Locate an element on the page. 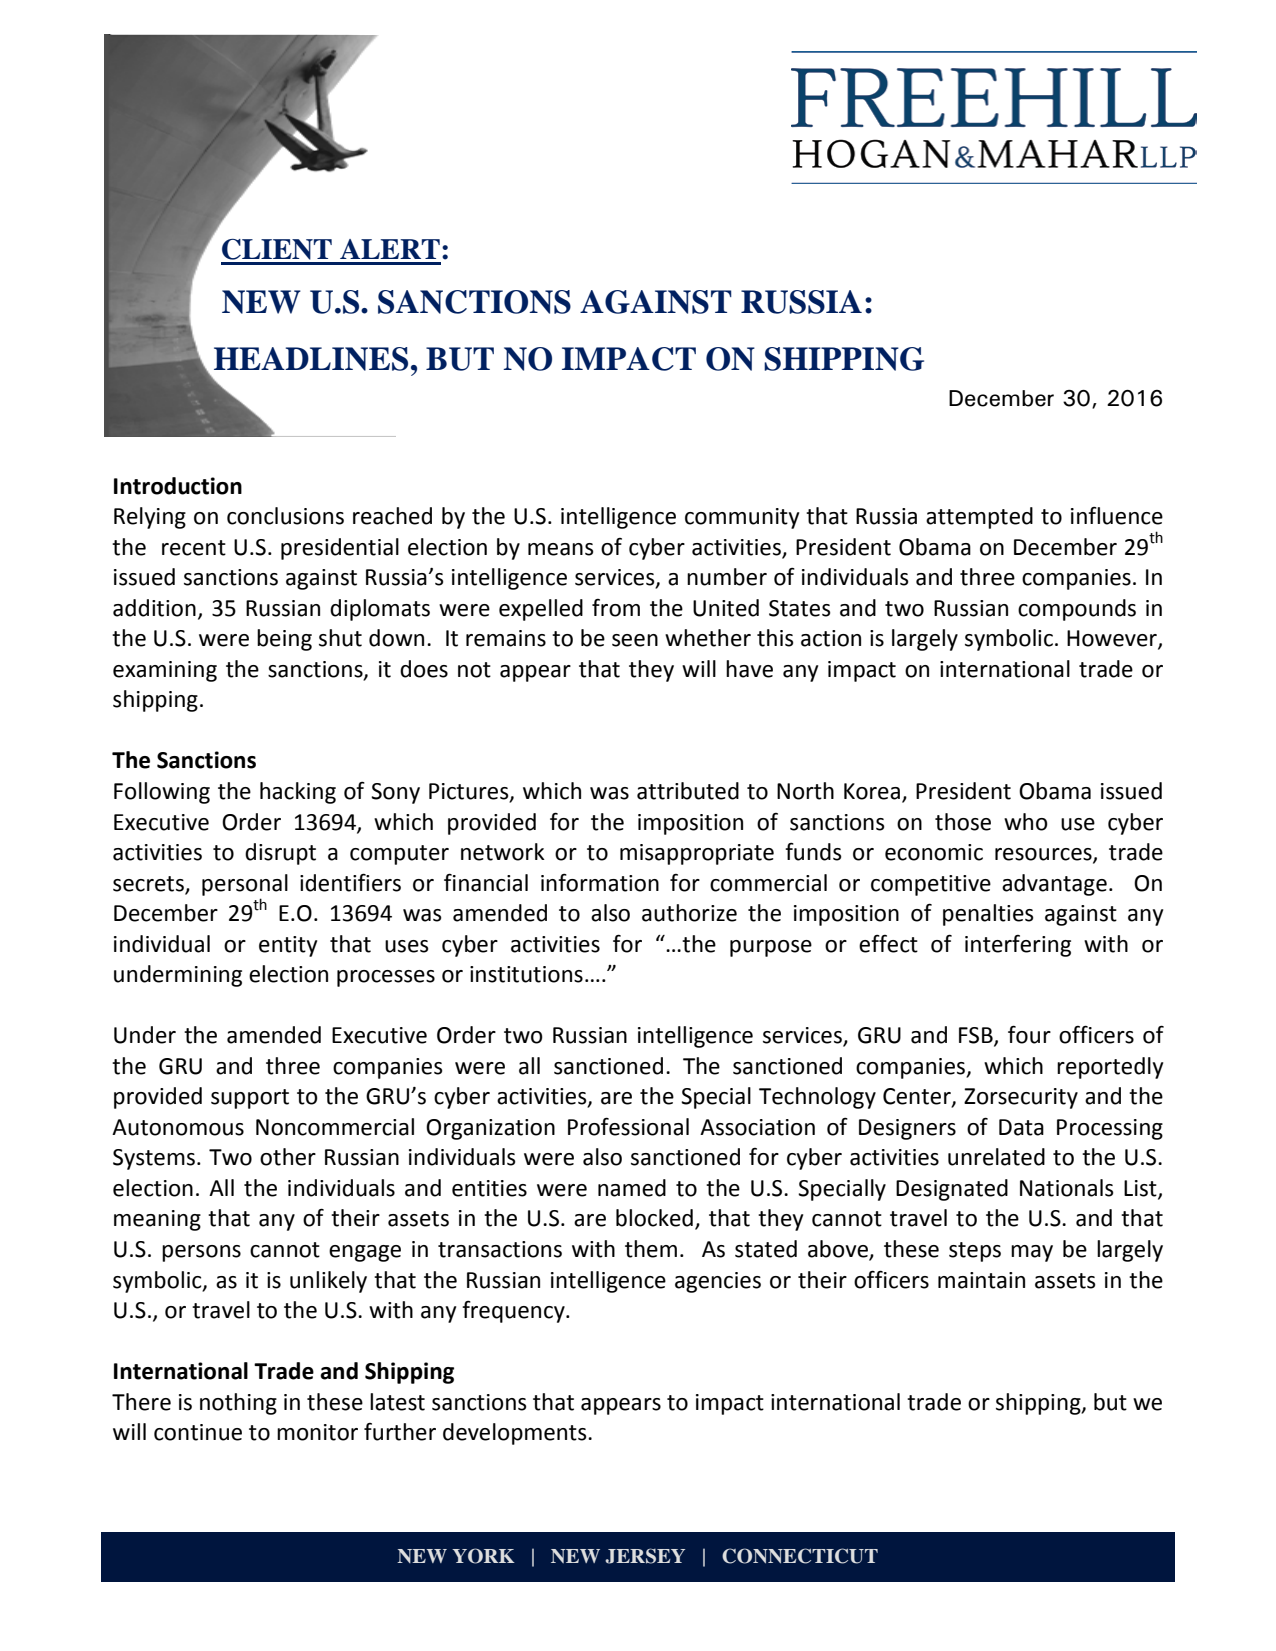 Image resolution: width=1276 pixels, height=1651 pixels. may is located at coordinates (1032, 1253).
